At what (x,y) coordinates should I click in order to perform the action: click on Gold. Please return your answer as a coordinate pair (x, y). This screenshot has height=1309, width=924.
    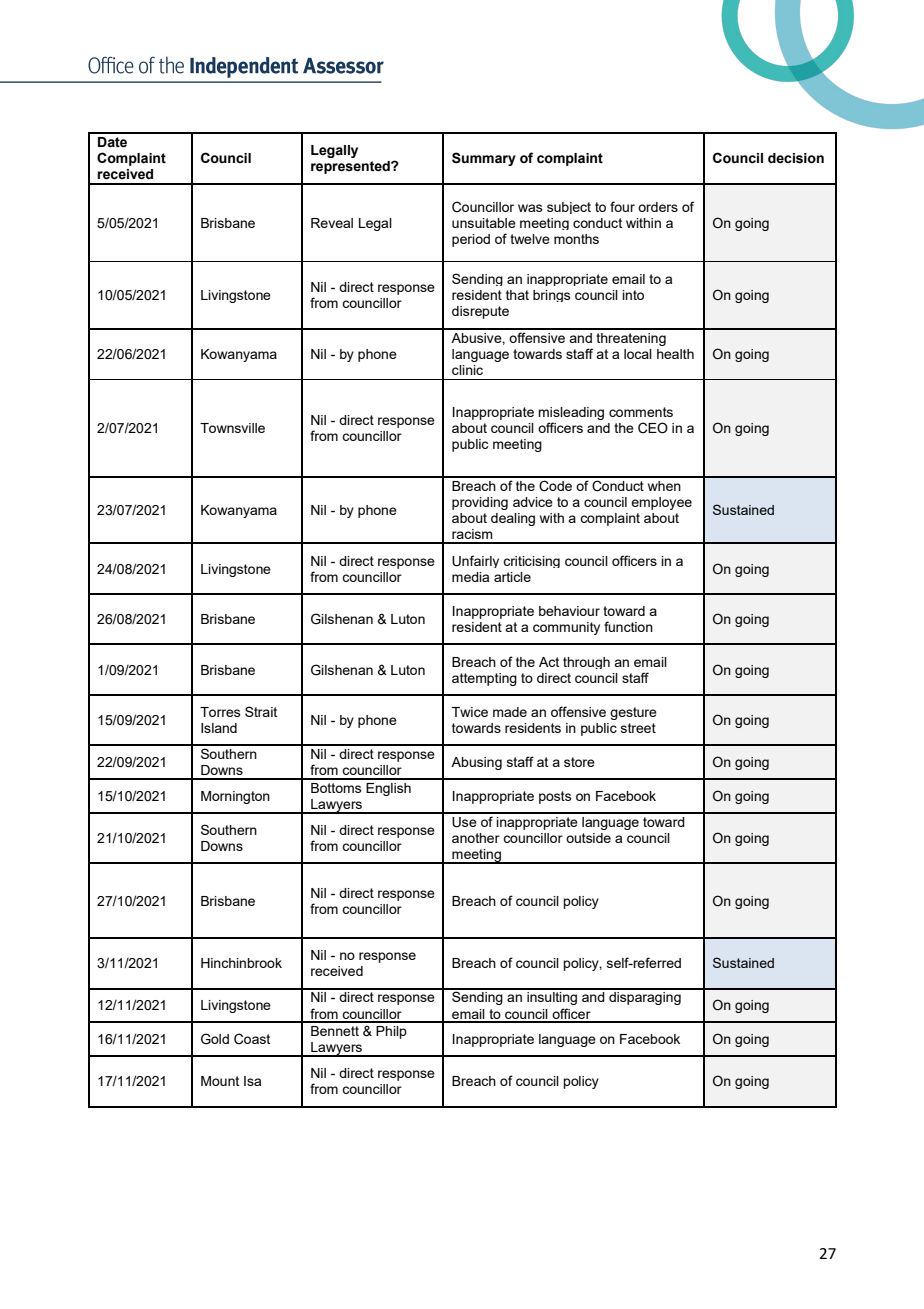
    Looking at the image, I should click on (215, 1039).
